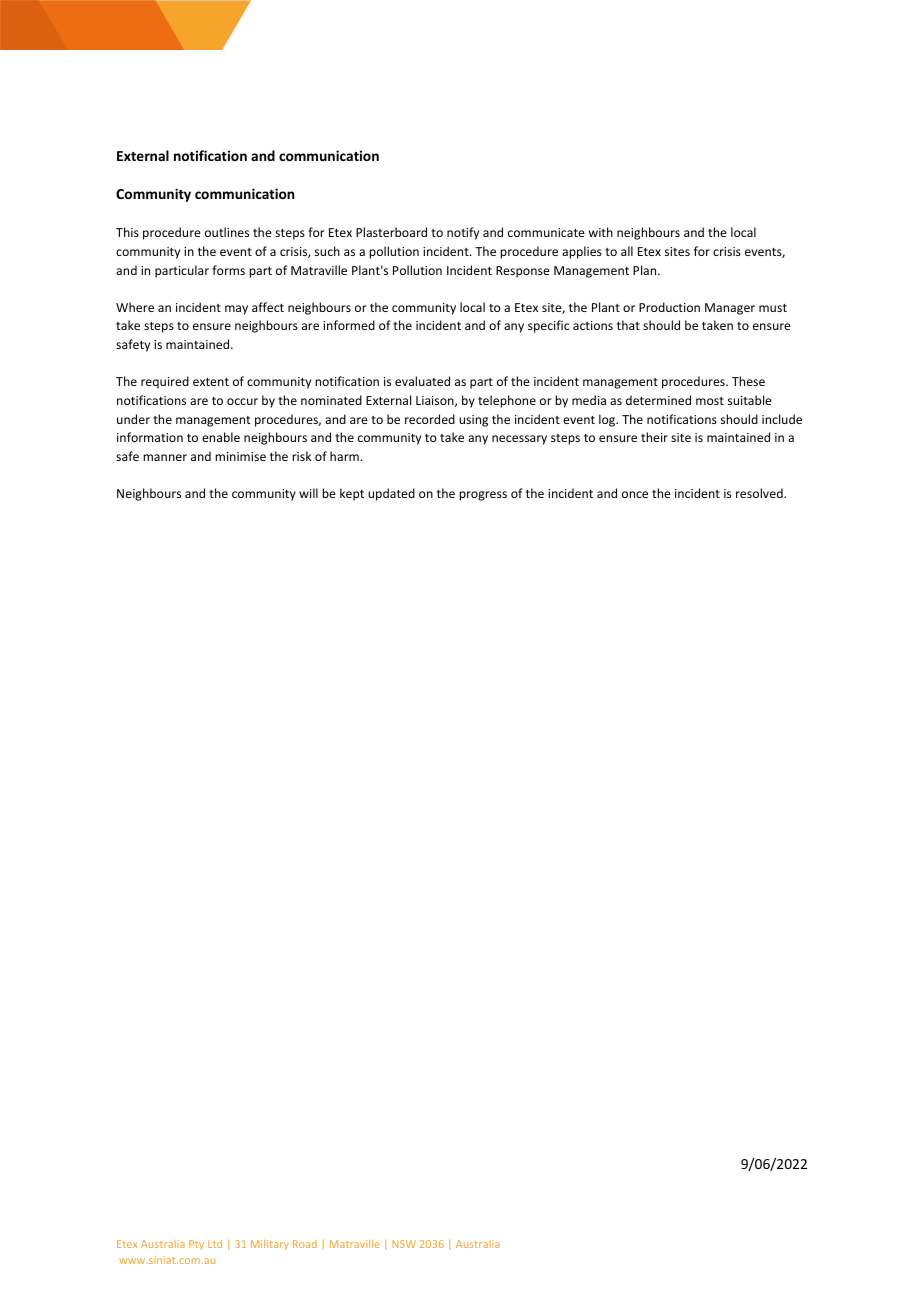 This document has width=924, height=1308. Describe the element at coordinates (228, 270) in the document. I see `forms` at that location.
